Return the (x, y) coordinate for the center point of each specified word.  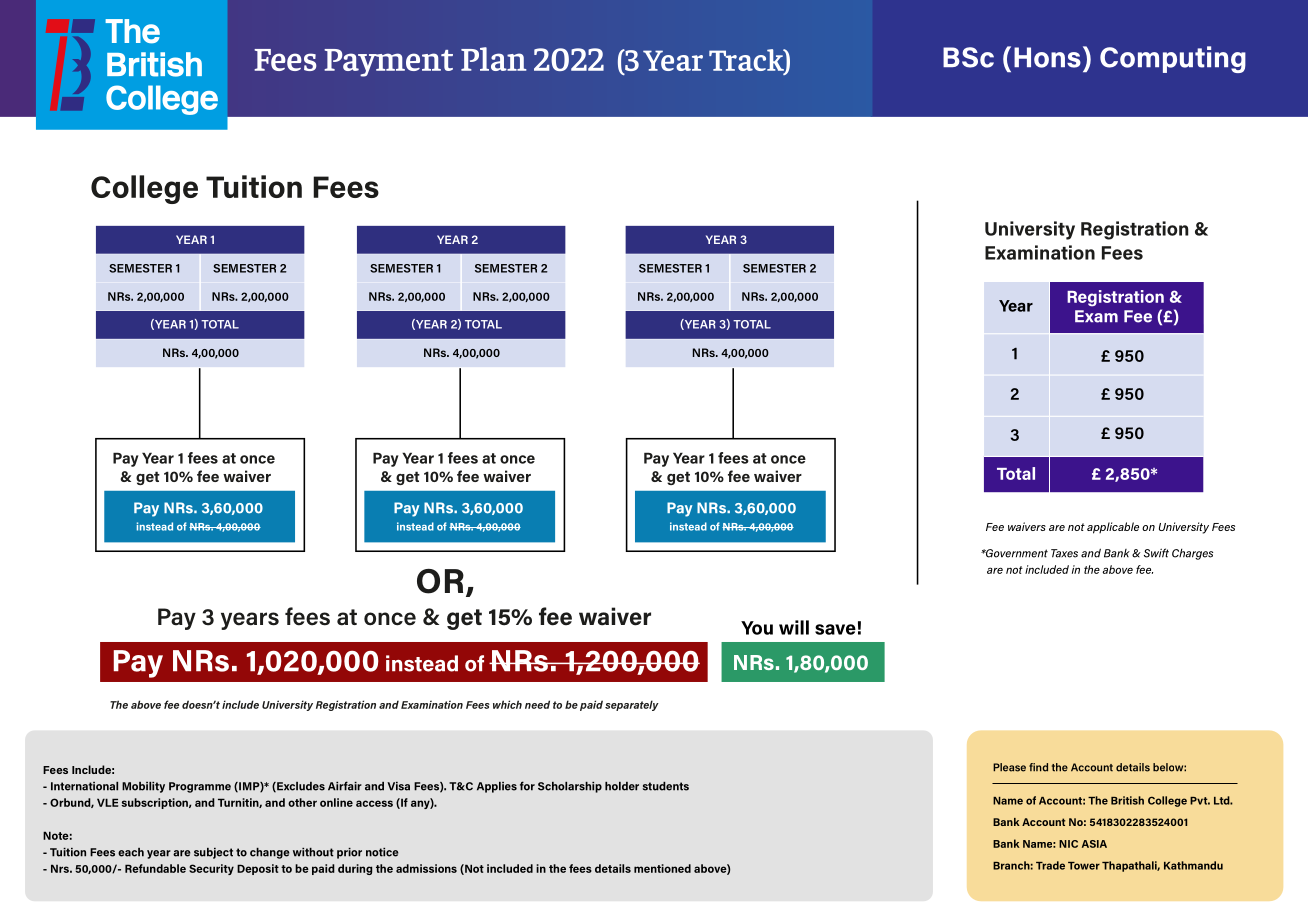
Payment (388, 63)
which (507, 704)
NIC (1068, 844)
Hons (1047, 57)
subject (213, 853)
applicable (1113, 528)
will (794, 627)
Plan (494, 59)
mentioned (662, 868)
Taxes (1064, 553)
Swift (1156, 553)
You (757, 628)
